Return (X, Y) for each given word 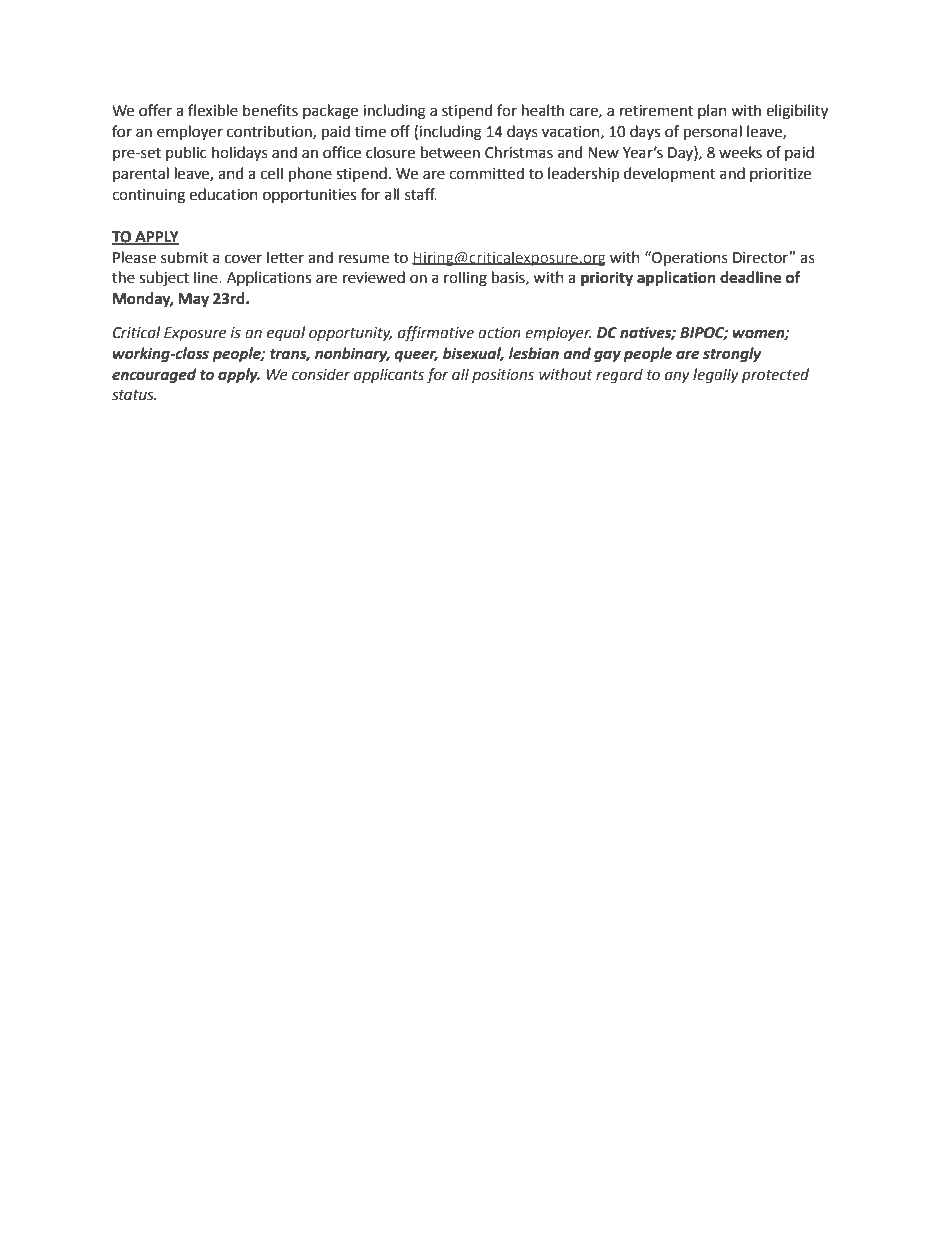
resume (364, 259)
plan (712, 111)
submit (184, 257)
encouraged (154, 376)
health (543, 110)
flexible (213, 110)
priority (607, 279)
